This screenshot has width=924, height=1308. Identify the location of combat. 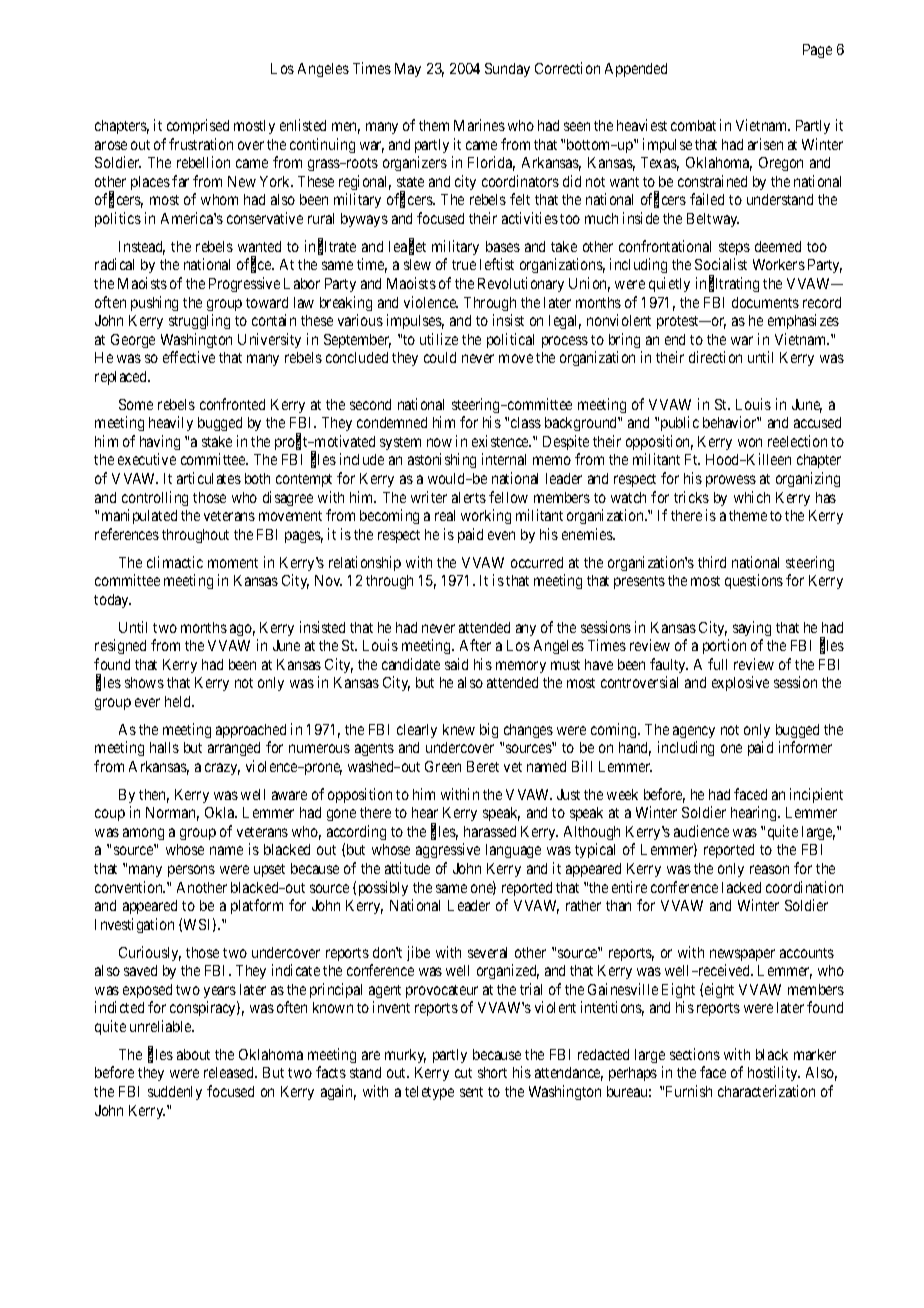
(693, 125).
